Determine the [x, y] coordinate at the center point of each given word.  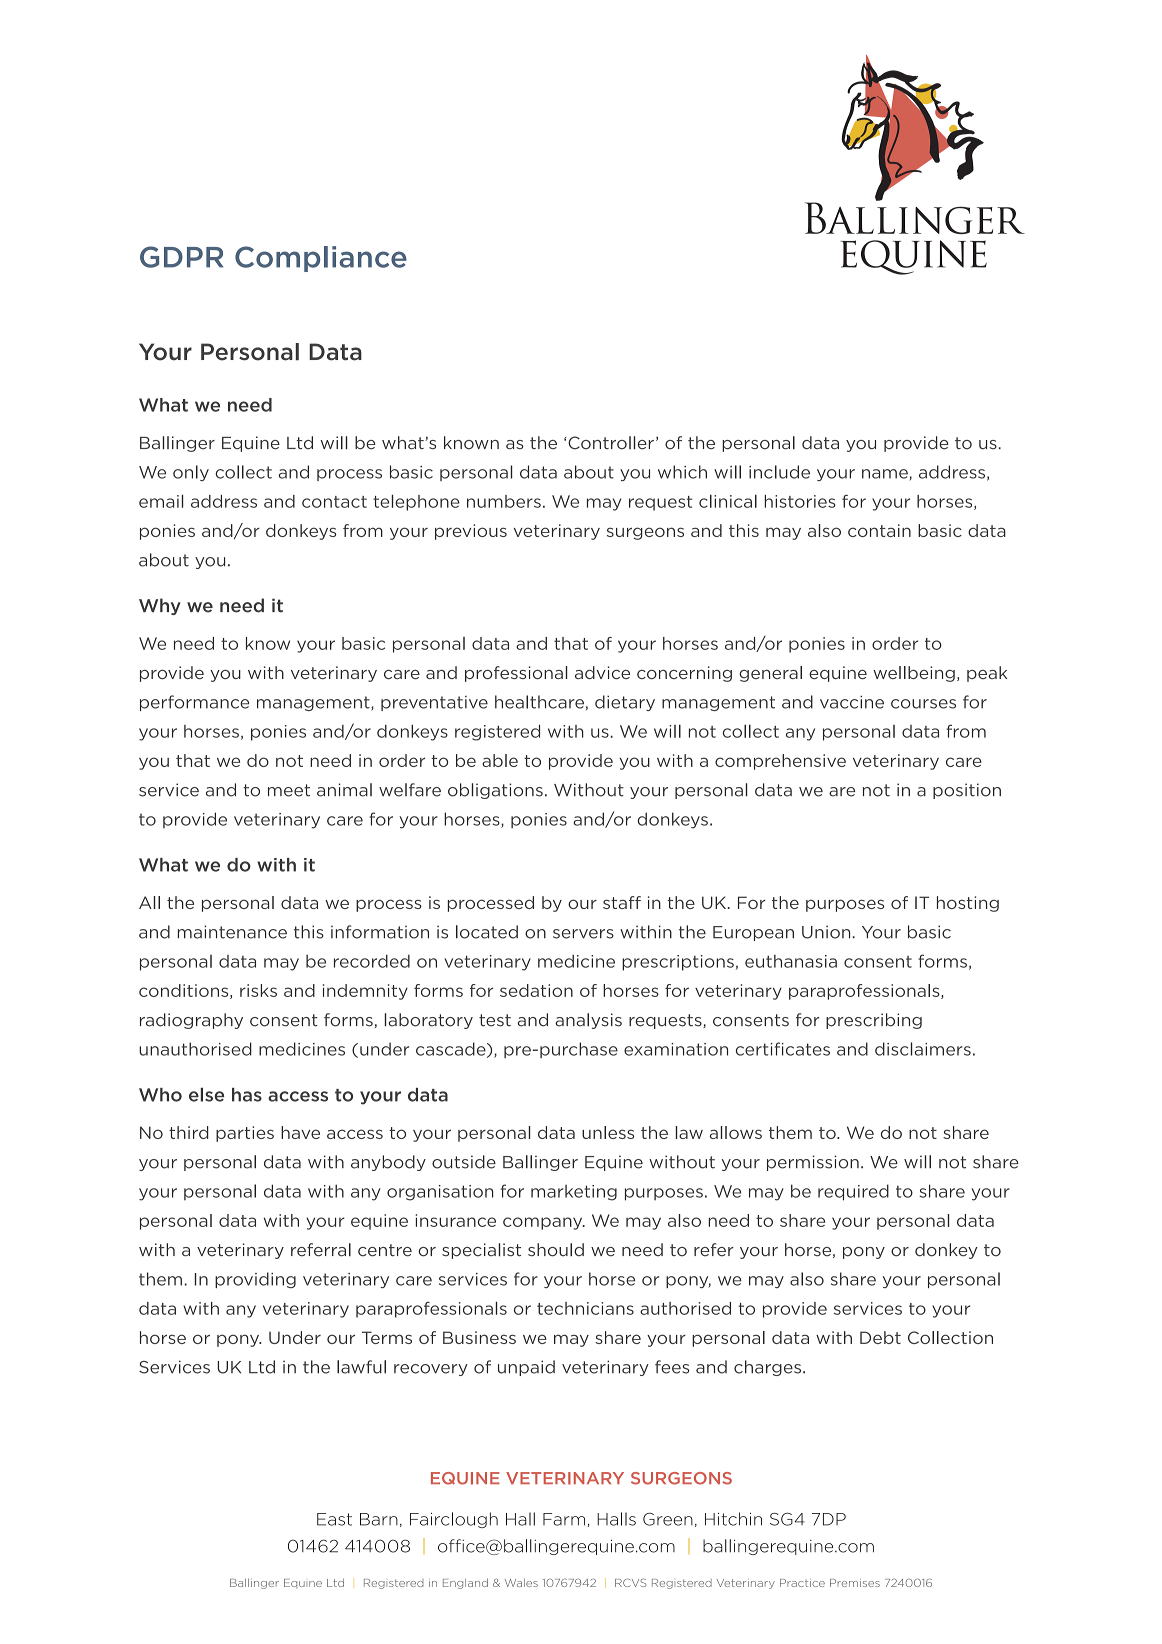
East [334, 1519]
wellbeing [914, 674]
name [886, 475]
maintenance [232, 932]
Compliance [321, 259]
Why [160, 606]
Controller [611, 443]
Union [826, 932]
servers [583, 934]
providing [255, 1280]
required [853, 1192]
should [556, 1250]
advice [602, 672]
